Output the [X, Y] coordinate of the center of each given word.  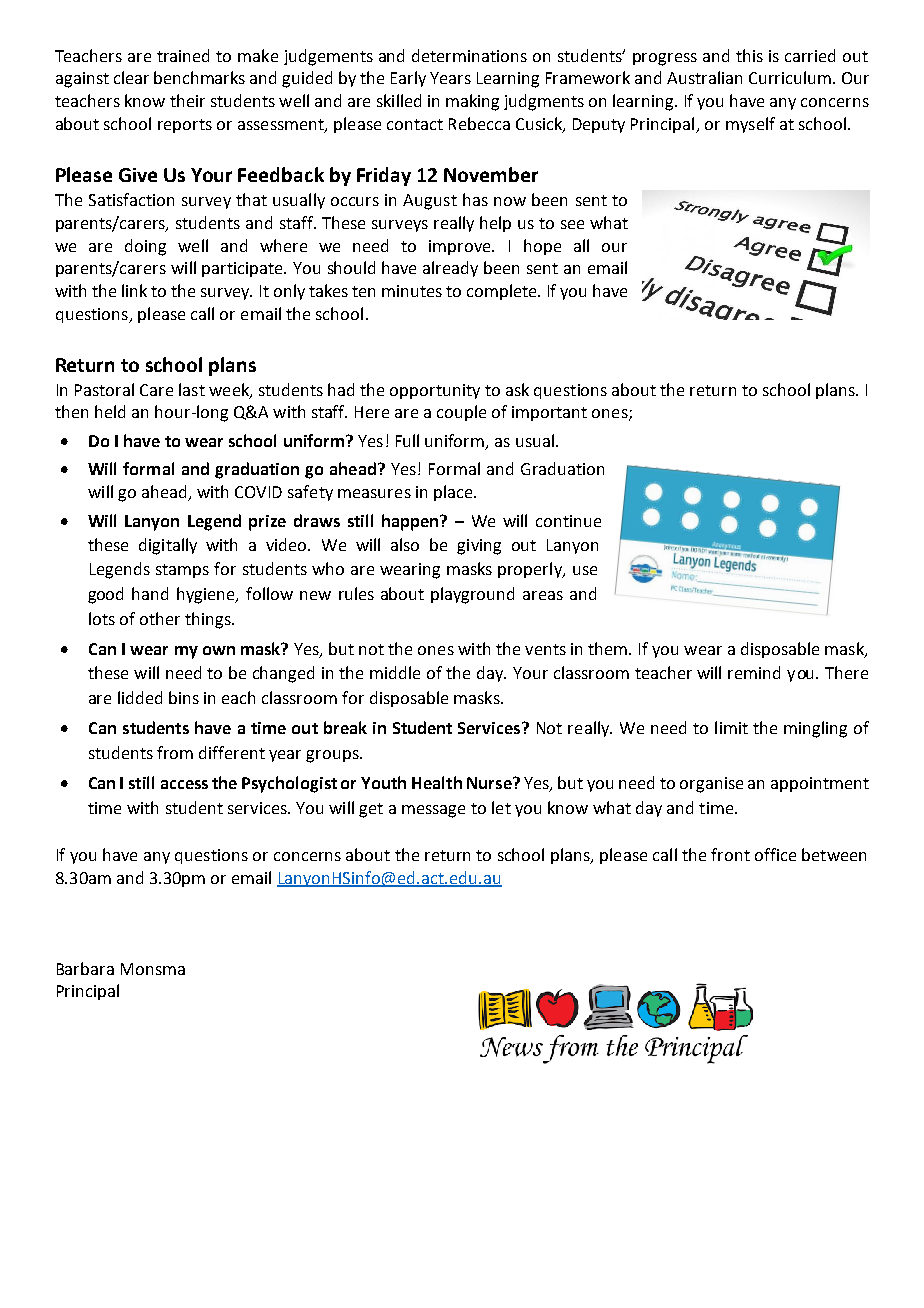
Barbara [85, 968]
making [472, 102]
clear [131, 77]
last [192, 389]
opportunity [435, 391]
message [433, 811]
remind [754, 672]
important [549, 413]
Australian [704, 77]
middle [395, 672]
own [219, 650]
